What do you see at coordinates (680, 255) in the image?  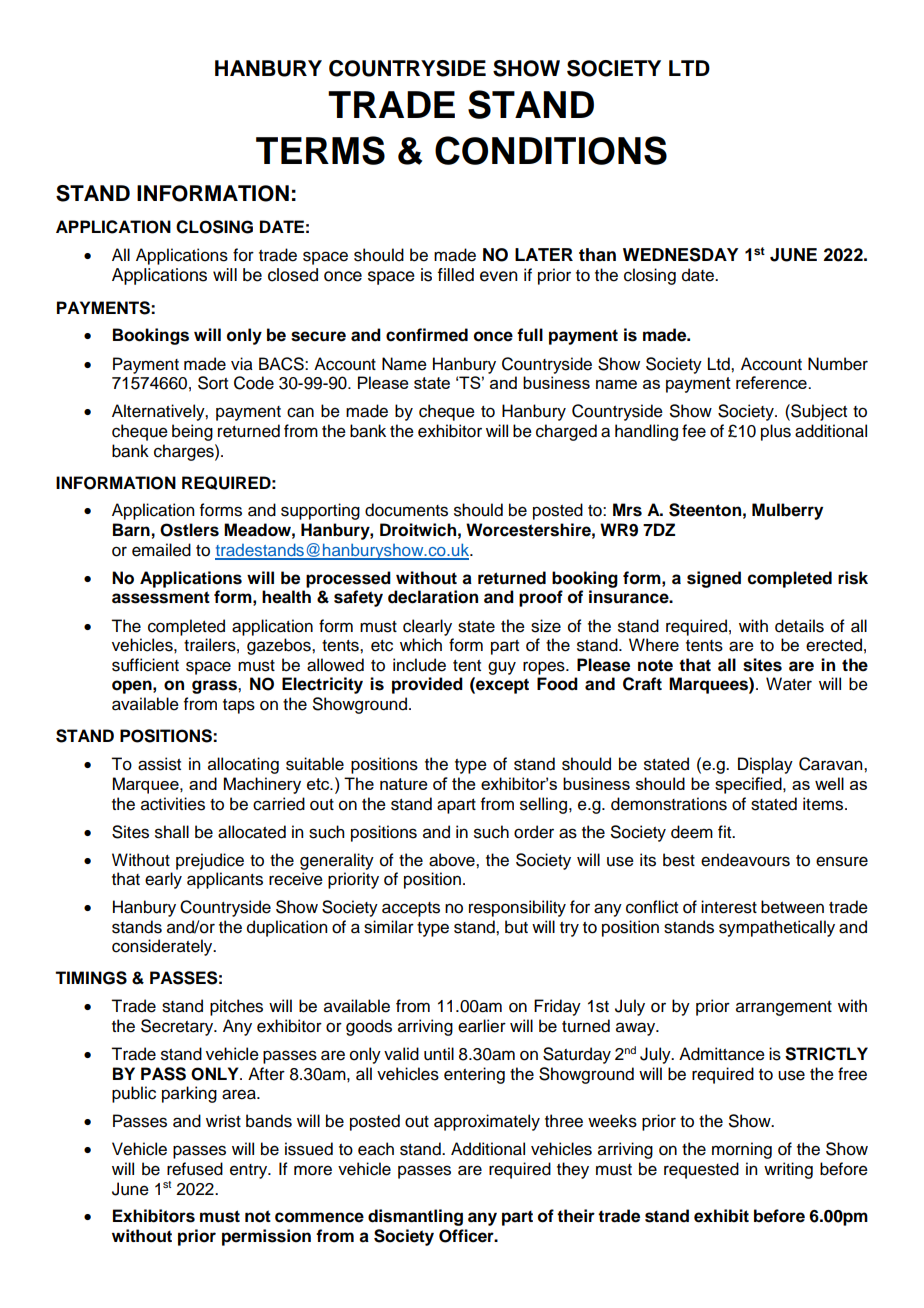 I see `WEDNESDAY` at bounding box center [680, 255].
